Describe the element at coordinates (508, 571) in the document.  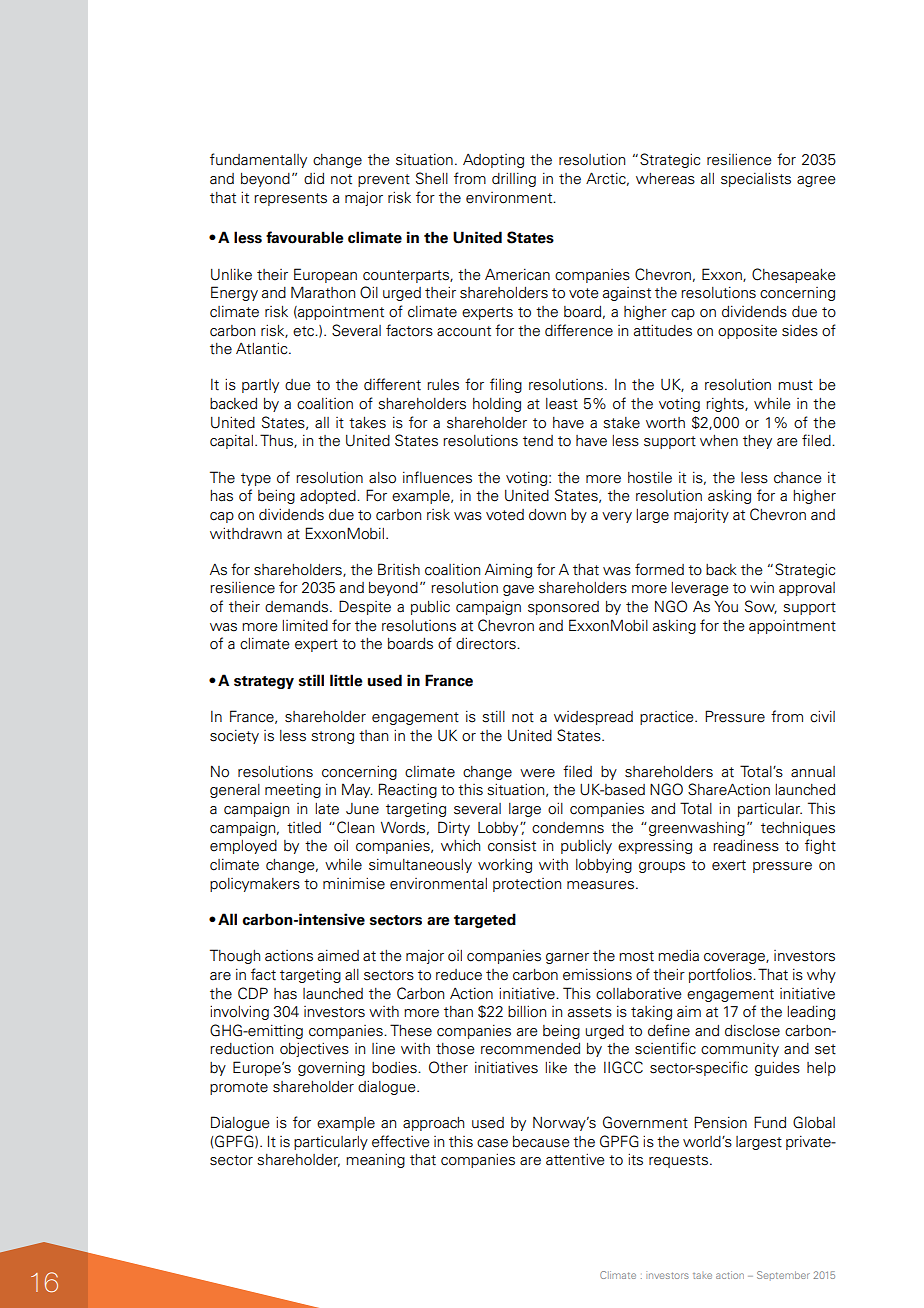
I see `Aiming` at that location.
